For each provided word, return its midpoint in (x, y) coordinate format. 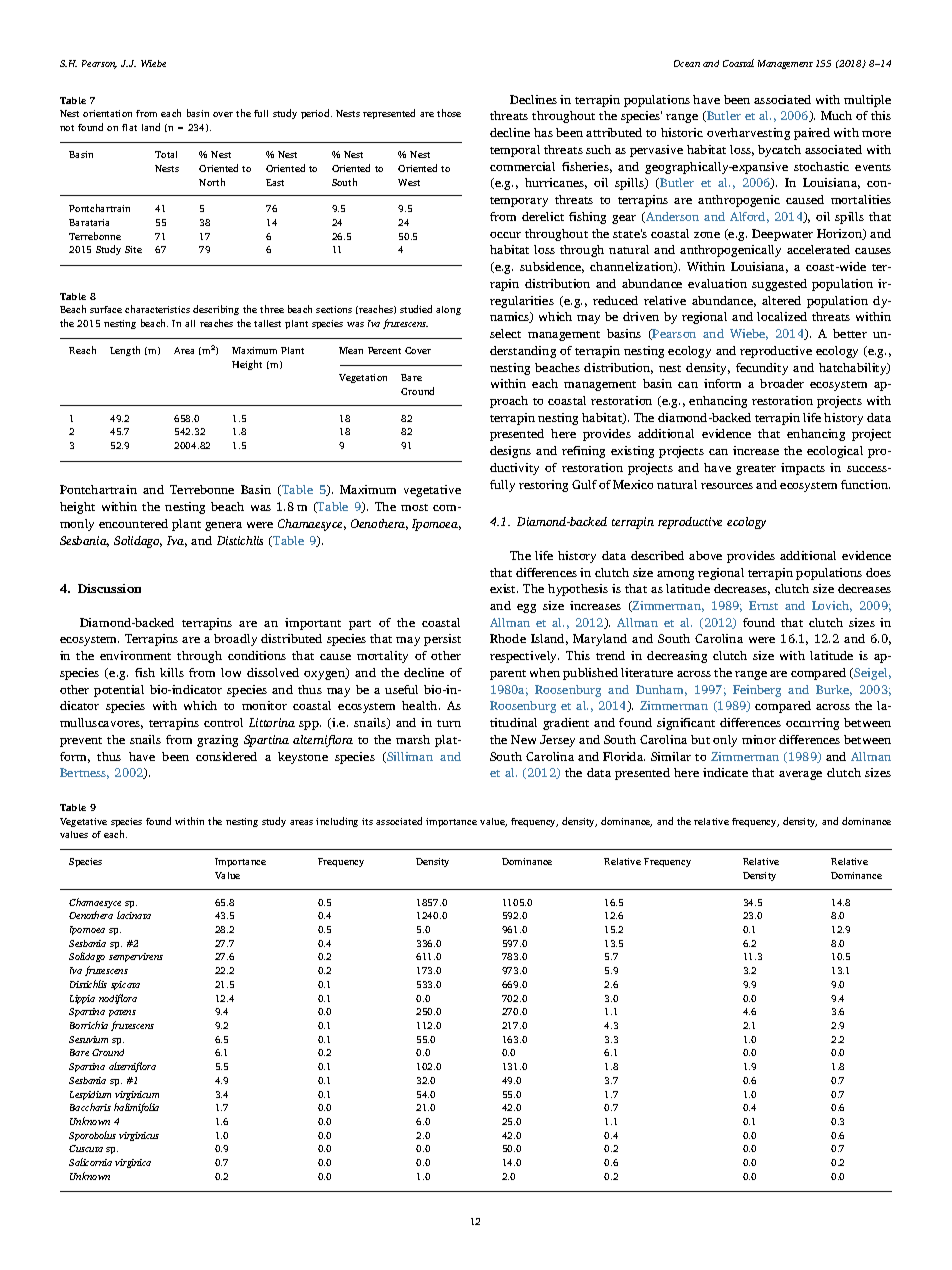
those (449, 113)
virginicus (139, 1136)
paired (812, 134)
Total (166, 154)
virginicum (137, 1095)
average (800, 775)
